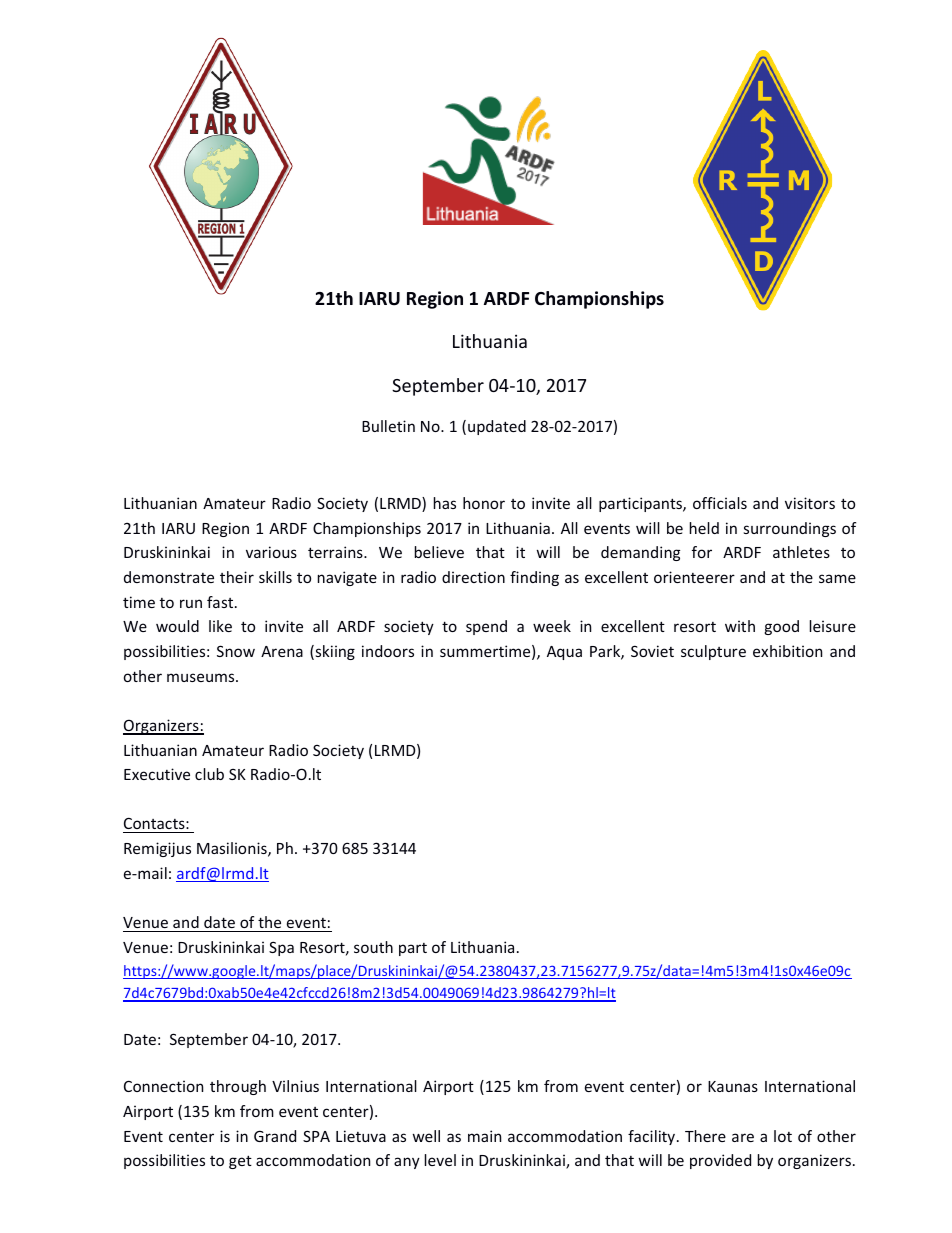 The width and height of the screenshot is (952, 1233). Describe the element at coordinates (275, 1136) in the screenshot. I see `Grand` at that location.
